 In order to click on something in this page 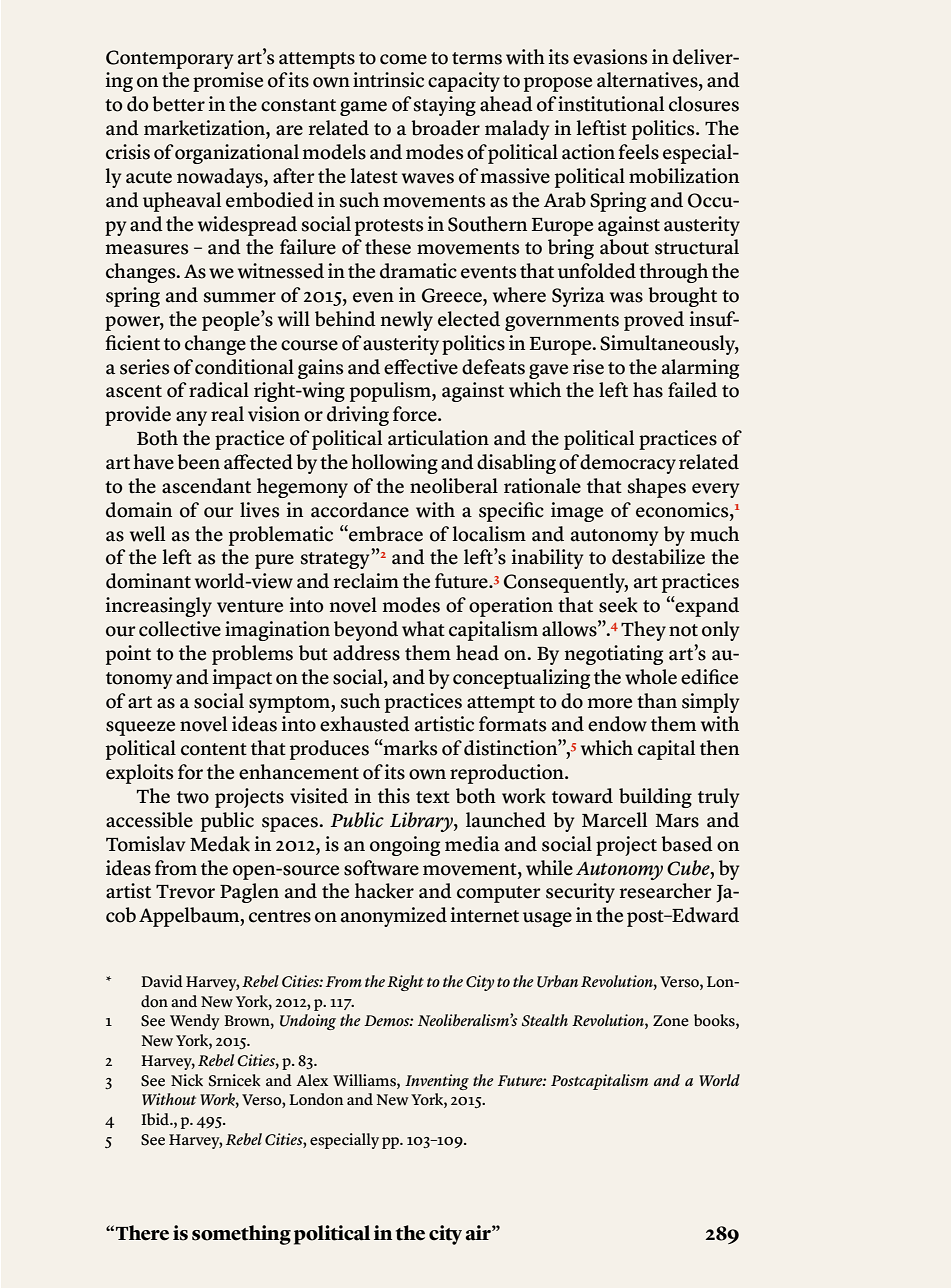, I will do `click(241, 1235)`.
